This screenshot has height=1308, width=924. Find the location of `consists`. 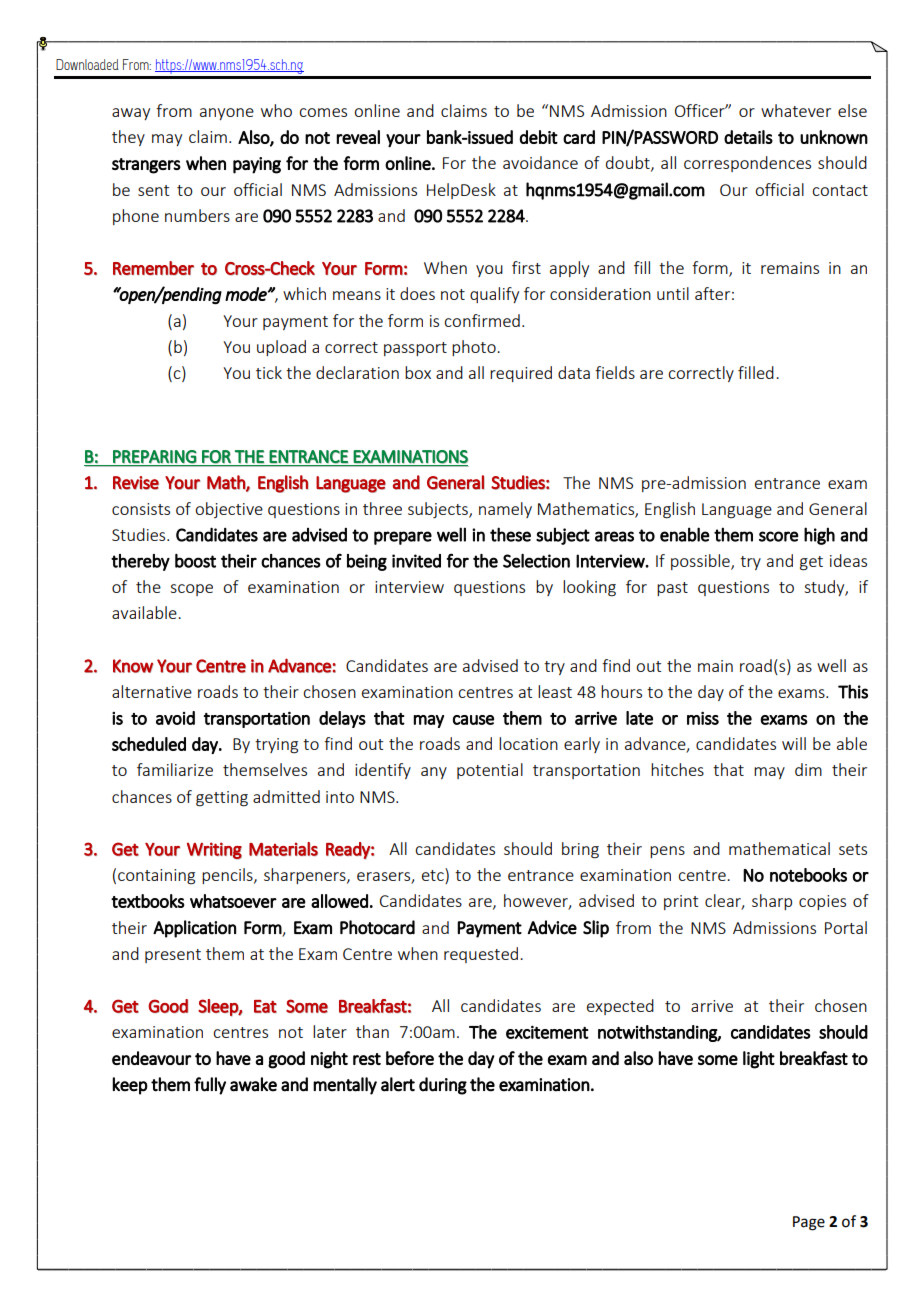

consists is located at coordinates (141, 509).
